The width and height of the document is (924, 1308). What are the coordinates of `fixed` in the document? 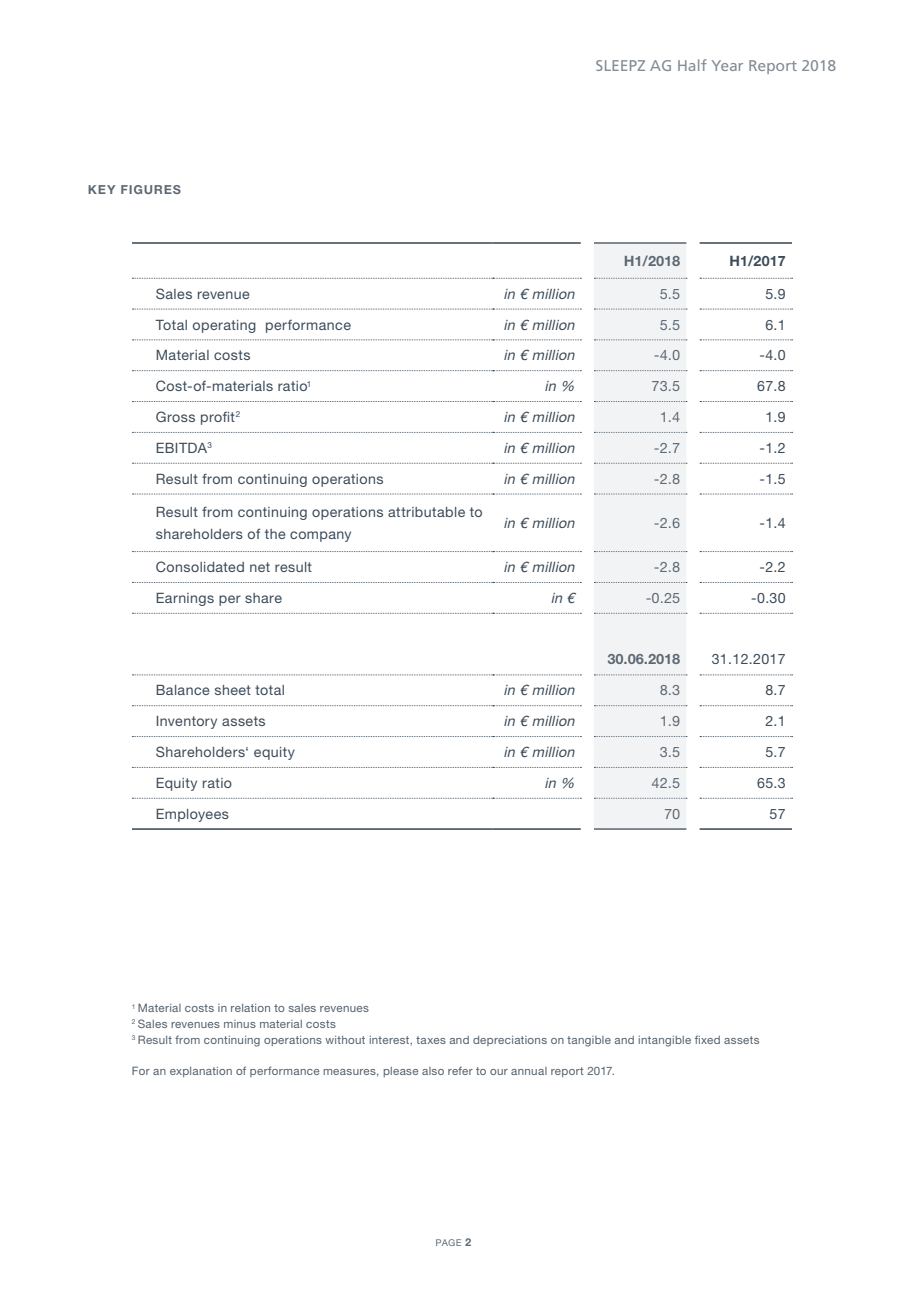 It's located at (707, 1039).
